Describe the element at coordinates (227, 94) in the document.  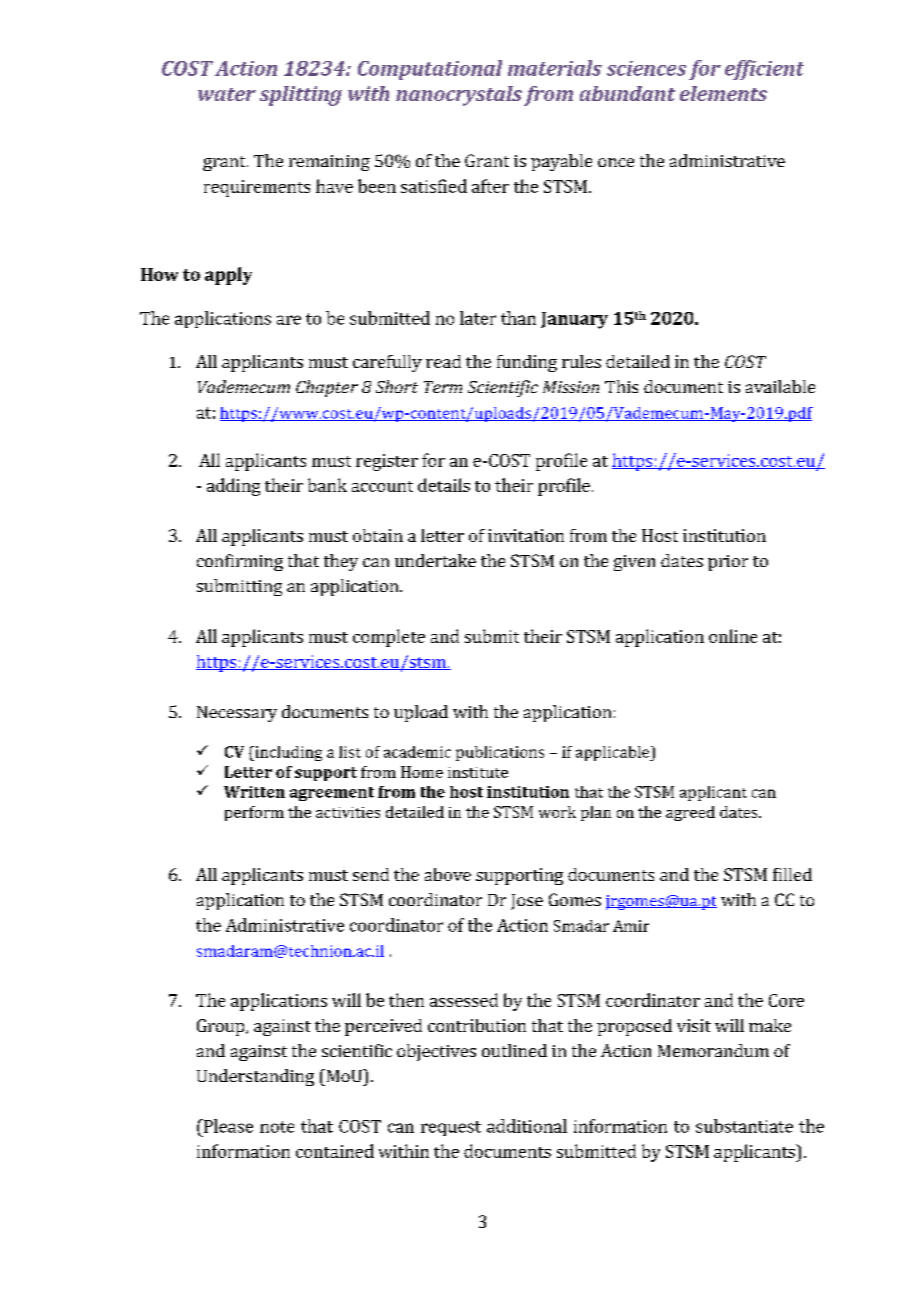
I see `water` at that location.
